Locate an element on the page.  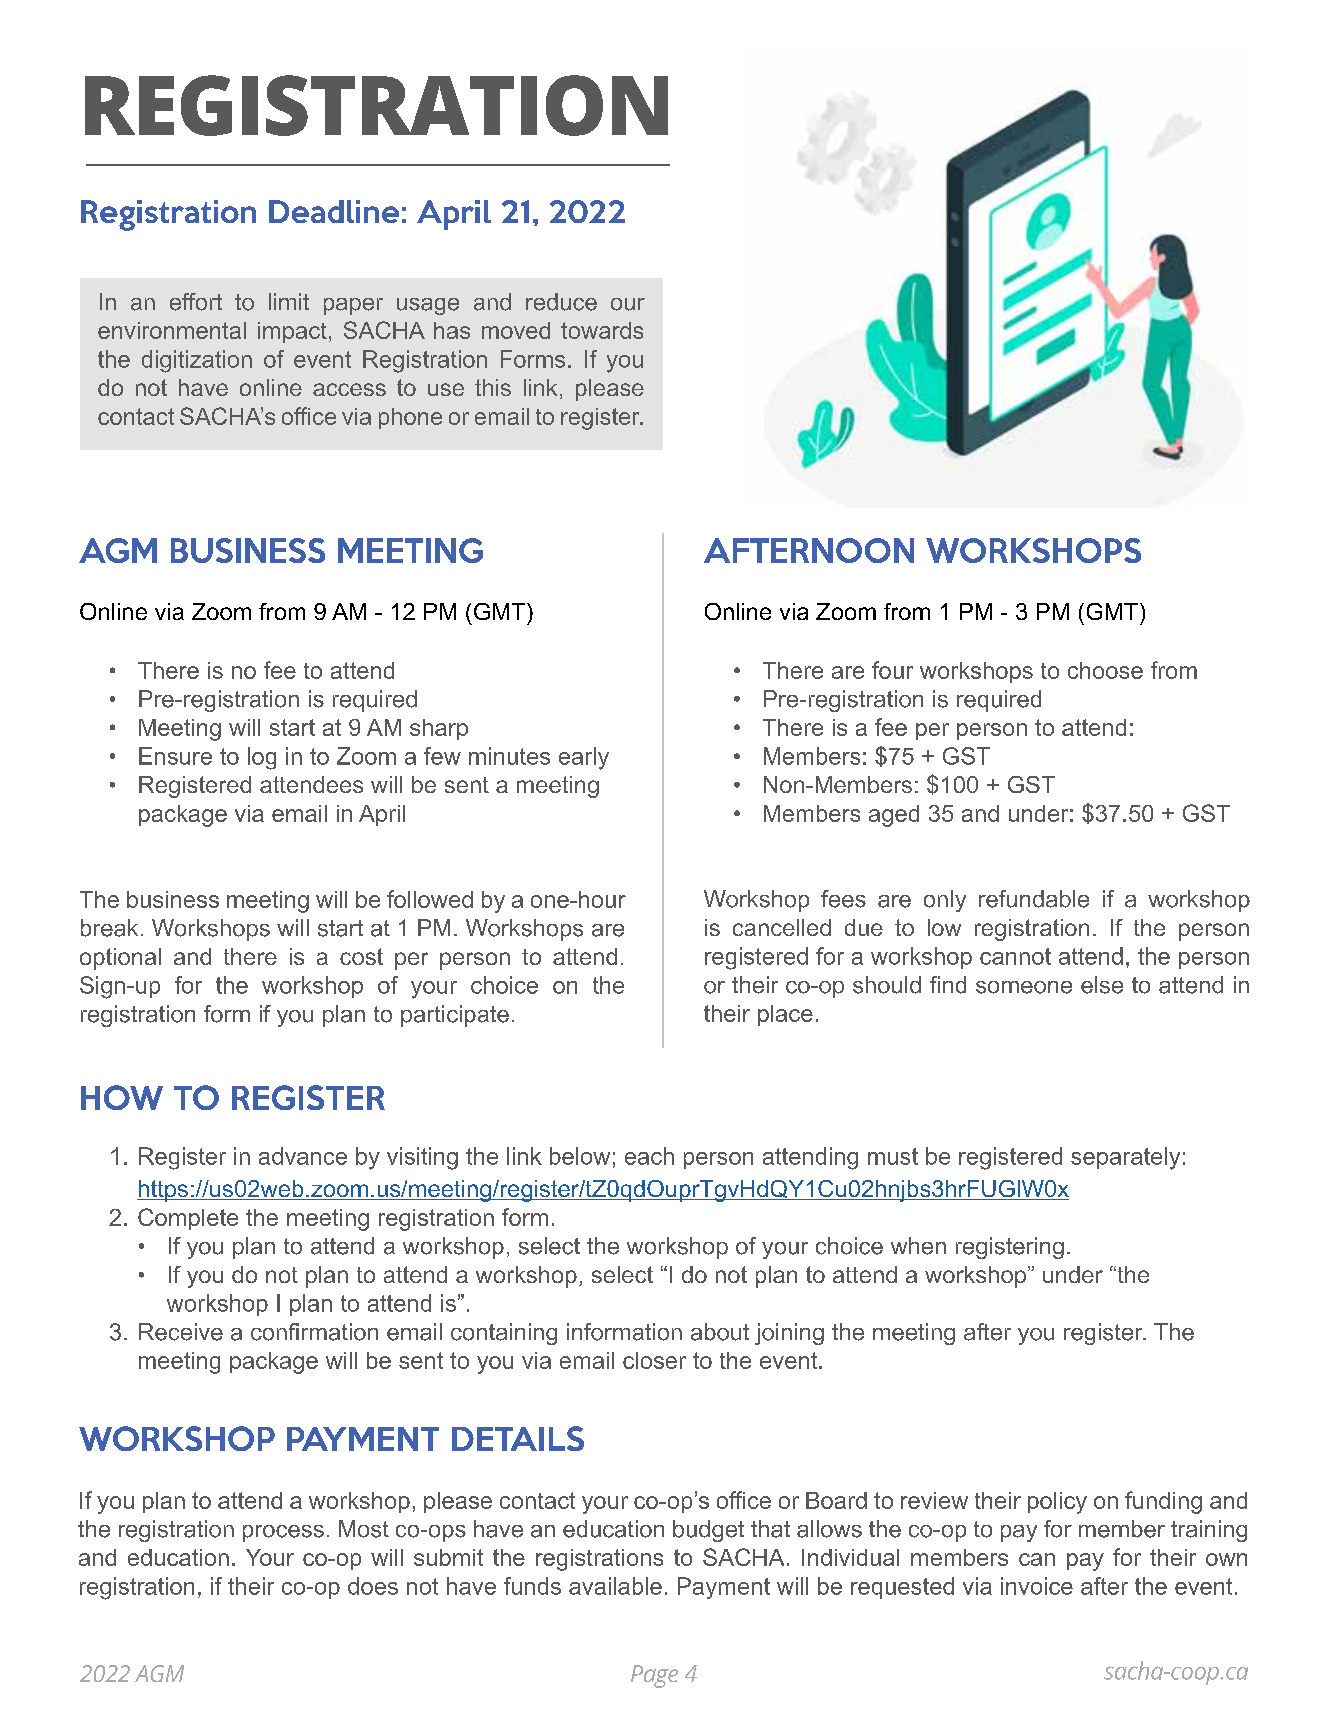
Page is located at coordinates (654, 1676).
